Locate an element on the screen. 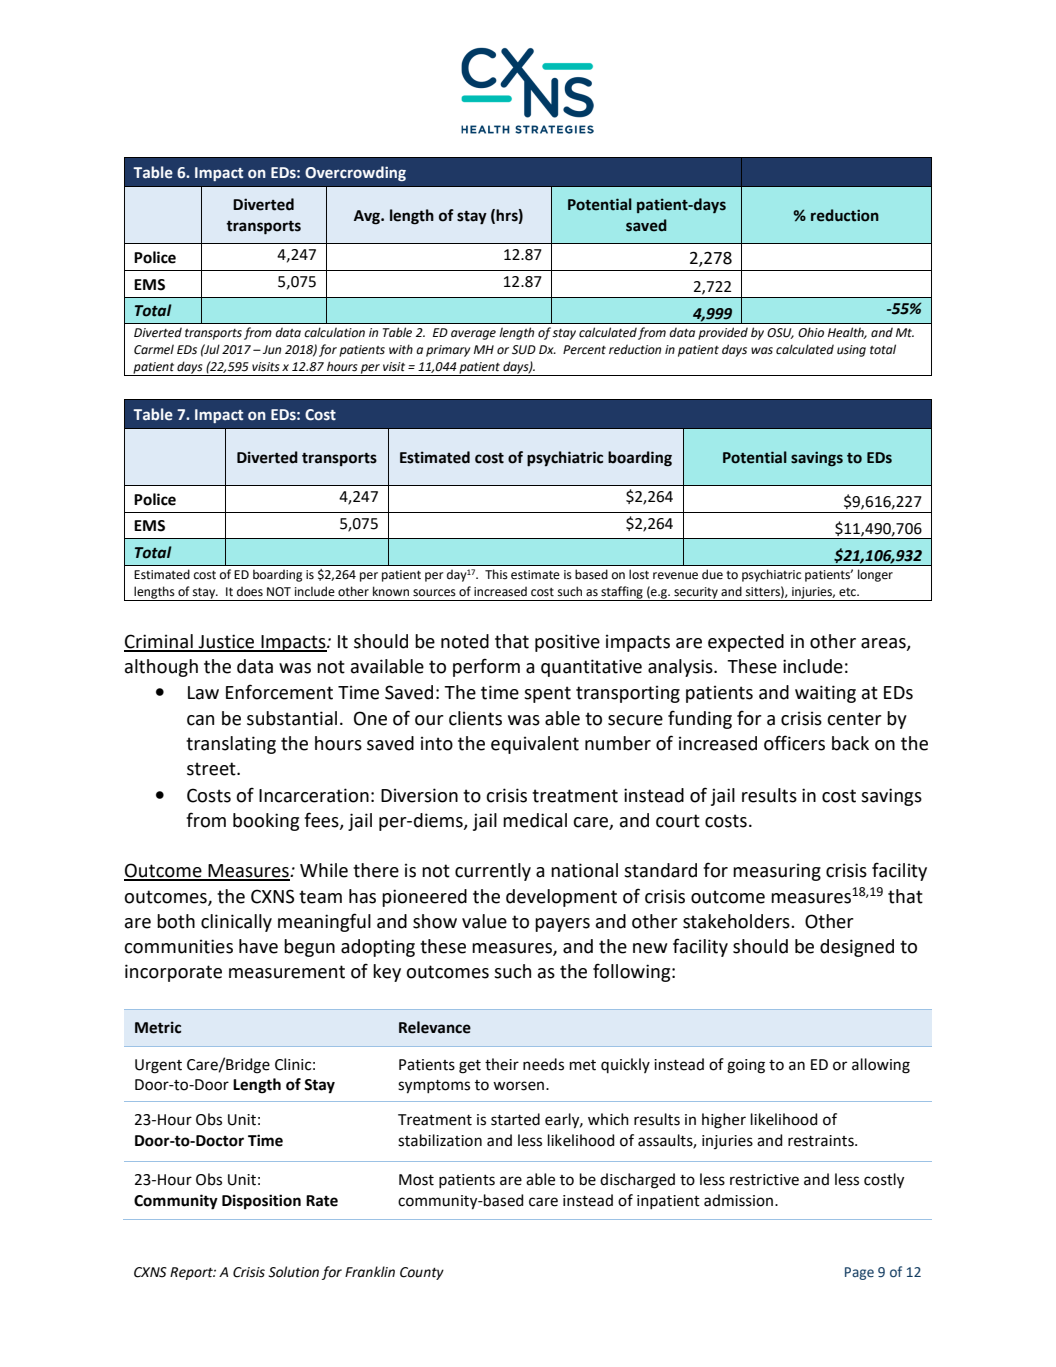  Overcrowding is located at coordinates (355, 173).
